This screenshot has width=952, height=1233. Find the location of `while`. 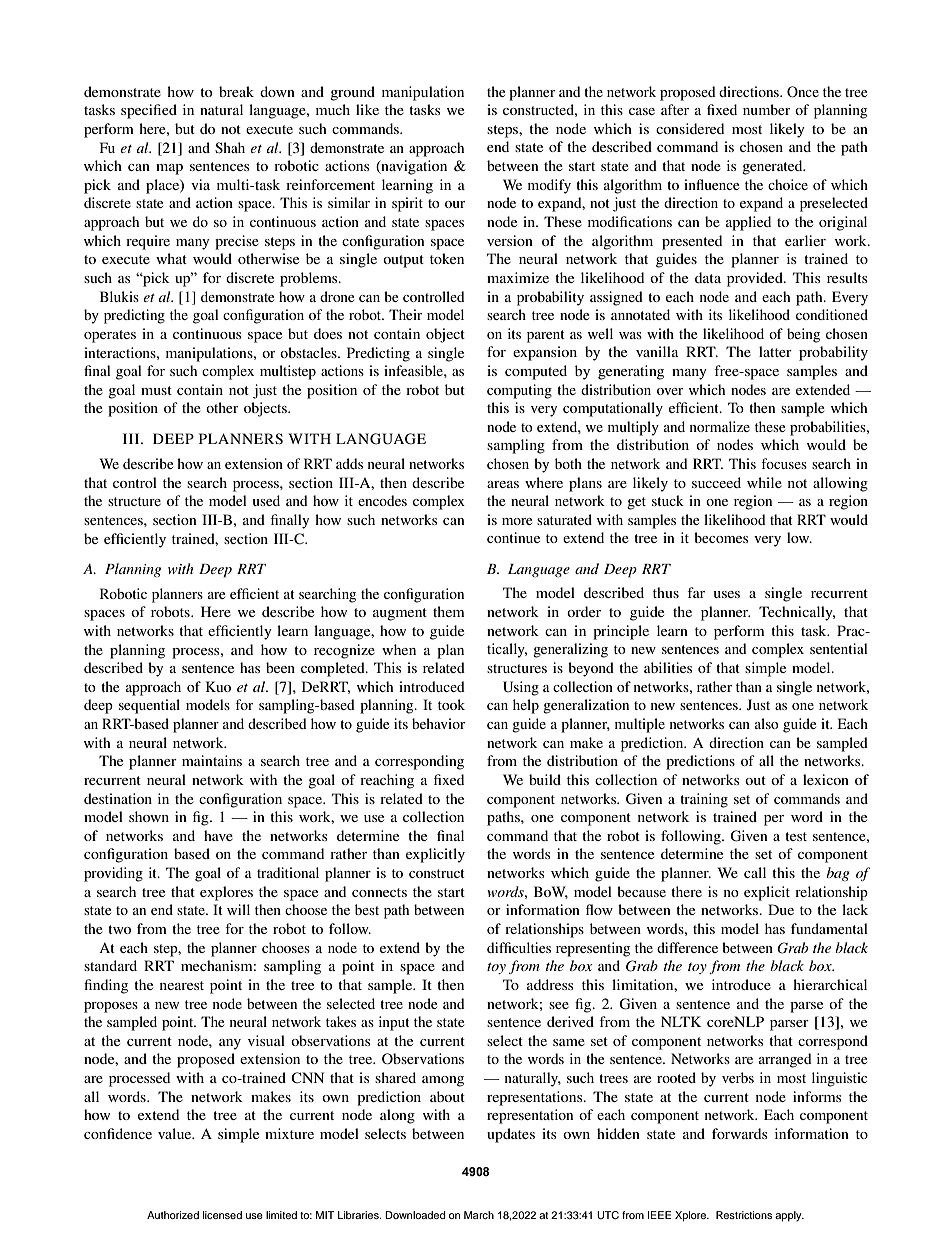

while is located at coordinates (764, 482).
